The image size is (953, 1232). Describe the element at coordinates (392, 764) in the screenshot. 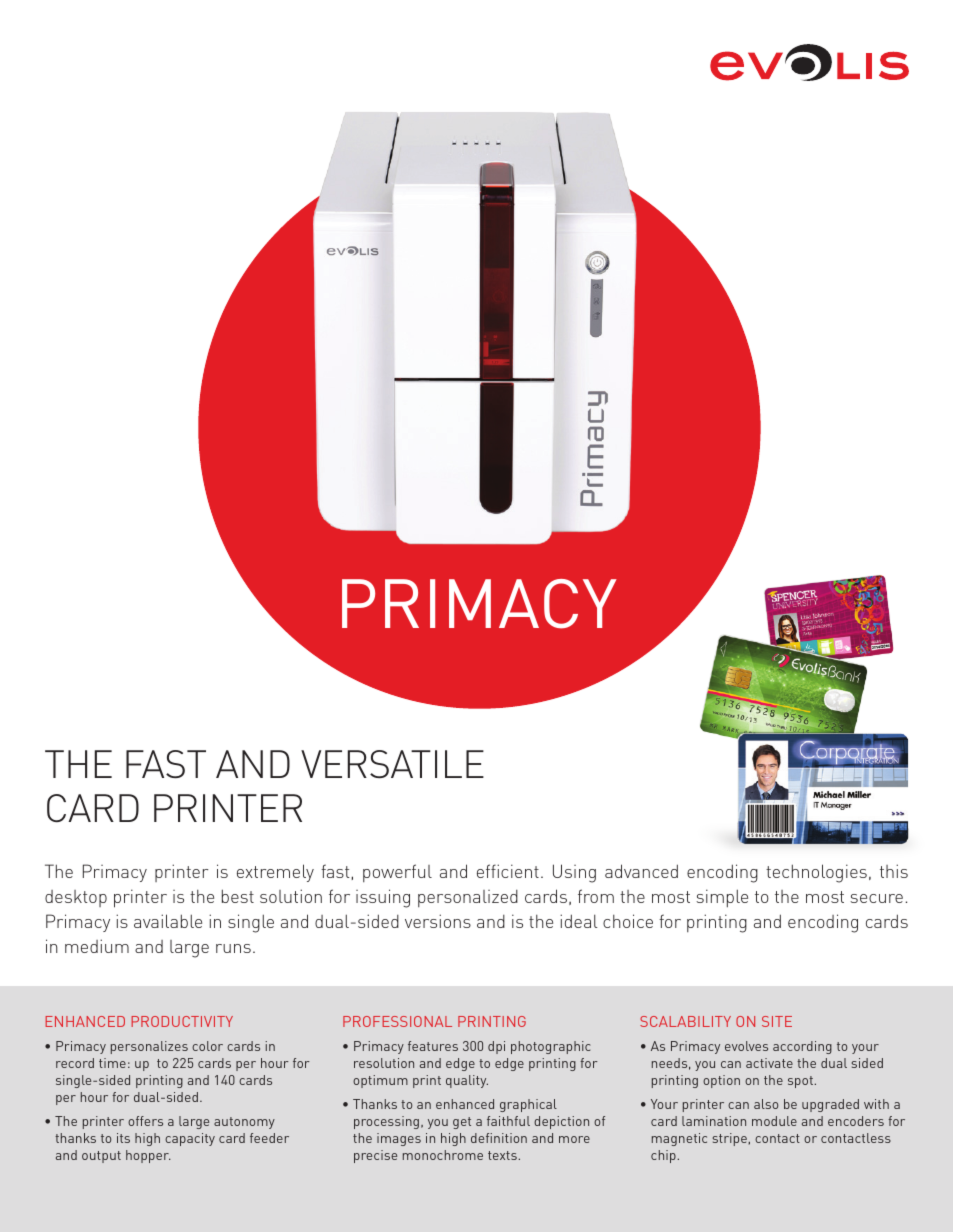

I see `VERSATILE` at that location.
